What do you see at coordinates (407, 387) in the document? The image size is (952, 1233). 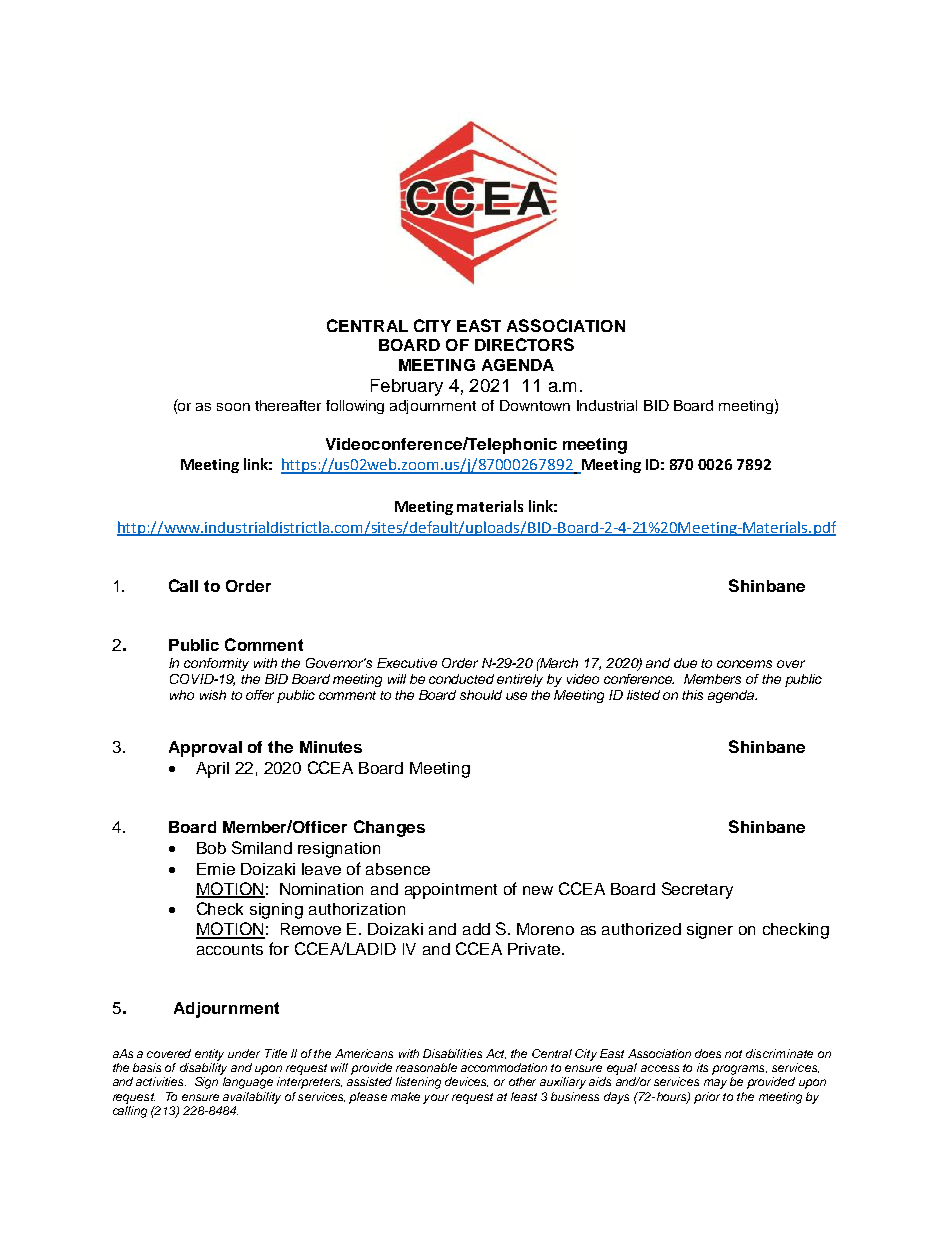 I see `February` at bounding box center [407, 387].
